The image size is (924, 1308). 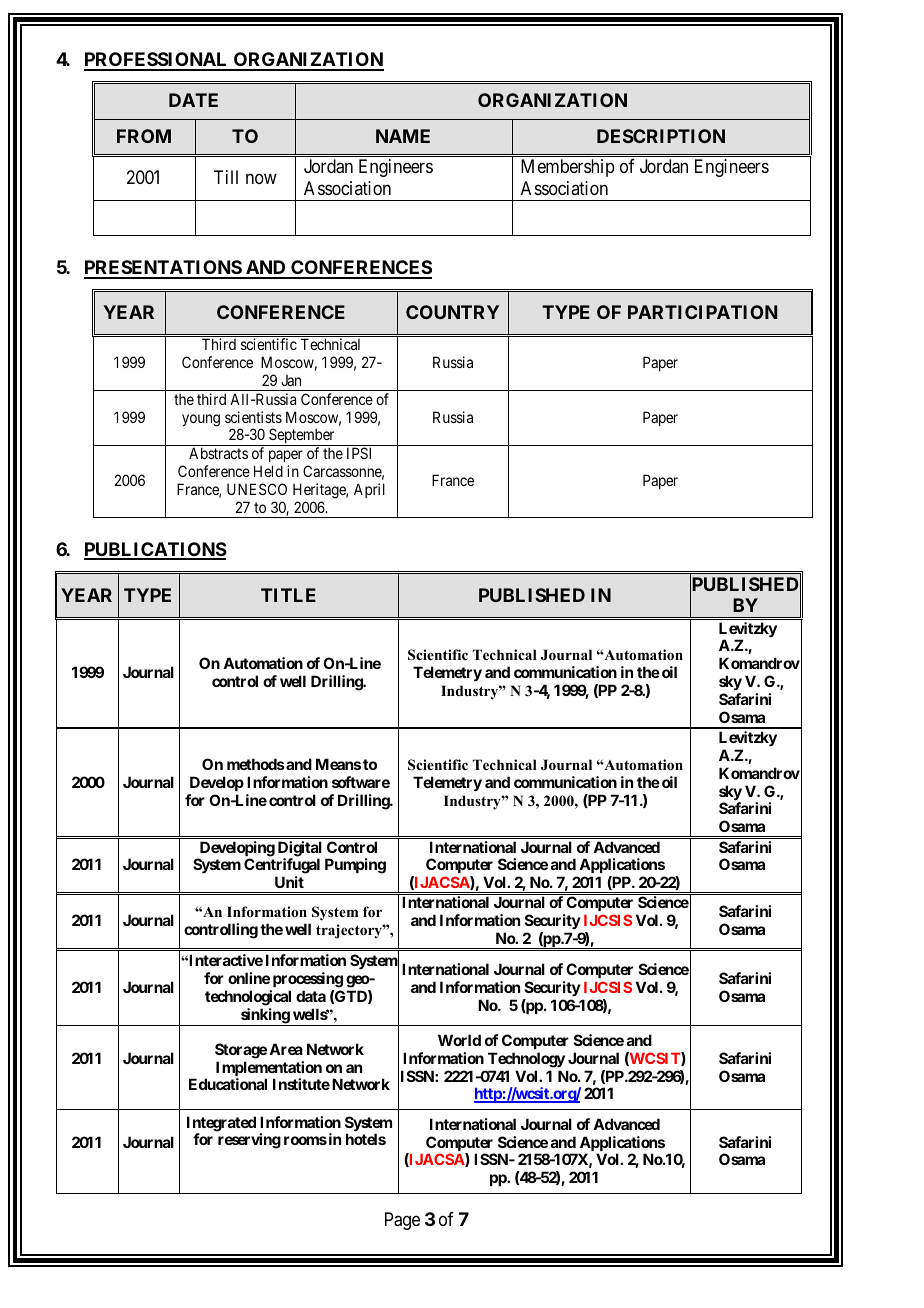 What do you see at coordinates (703, 312) in the image?
I see `PARTICIPATION` at bounding box center [703, 312].
